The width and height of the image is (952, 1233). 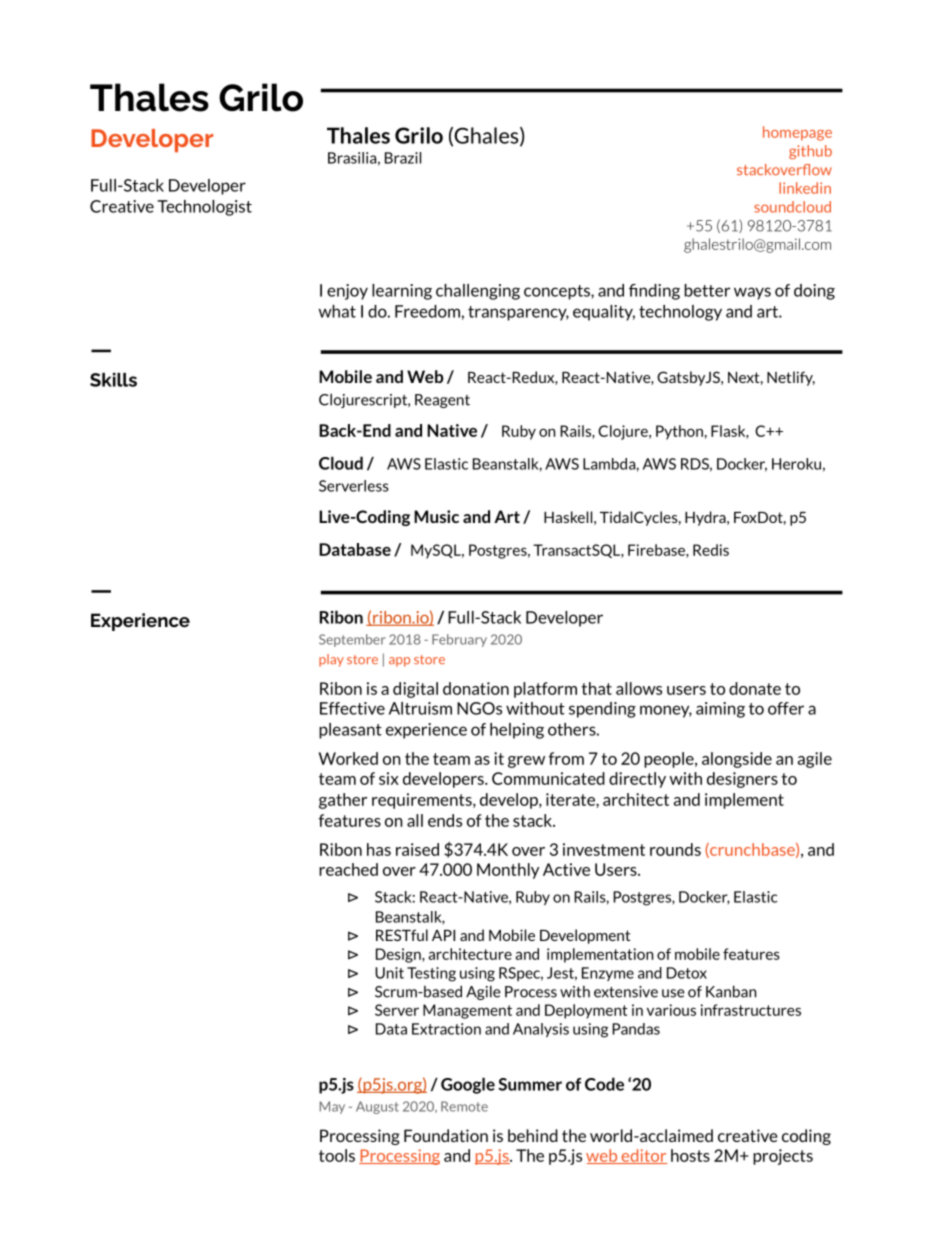 What do you see at coordinates (679, 432) in the image?
I see `Python` at bounding box center [679, 432].
